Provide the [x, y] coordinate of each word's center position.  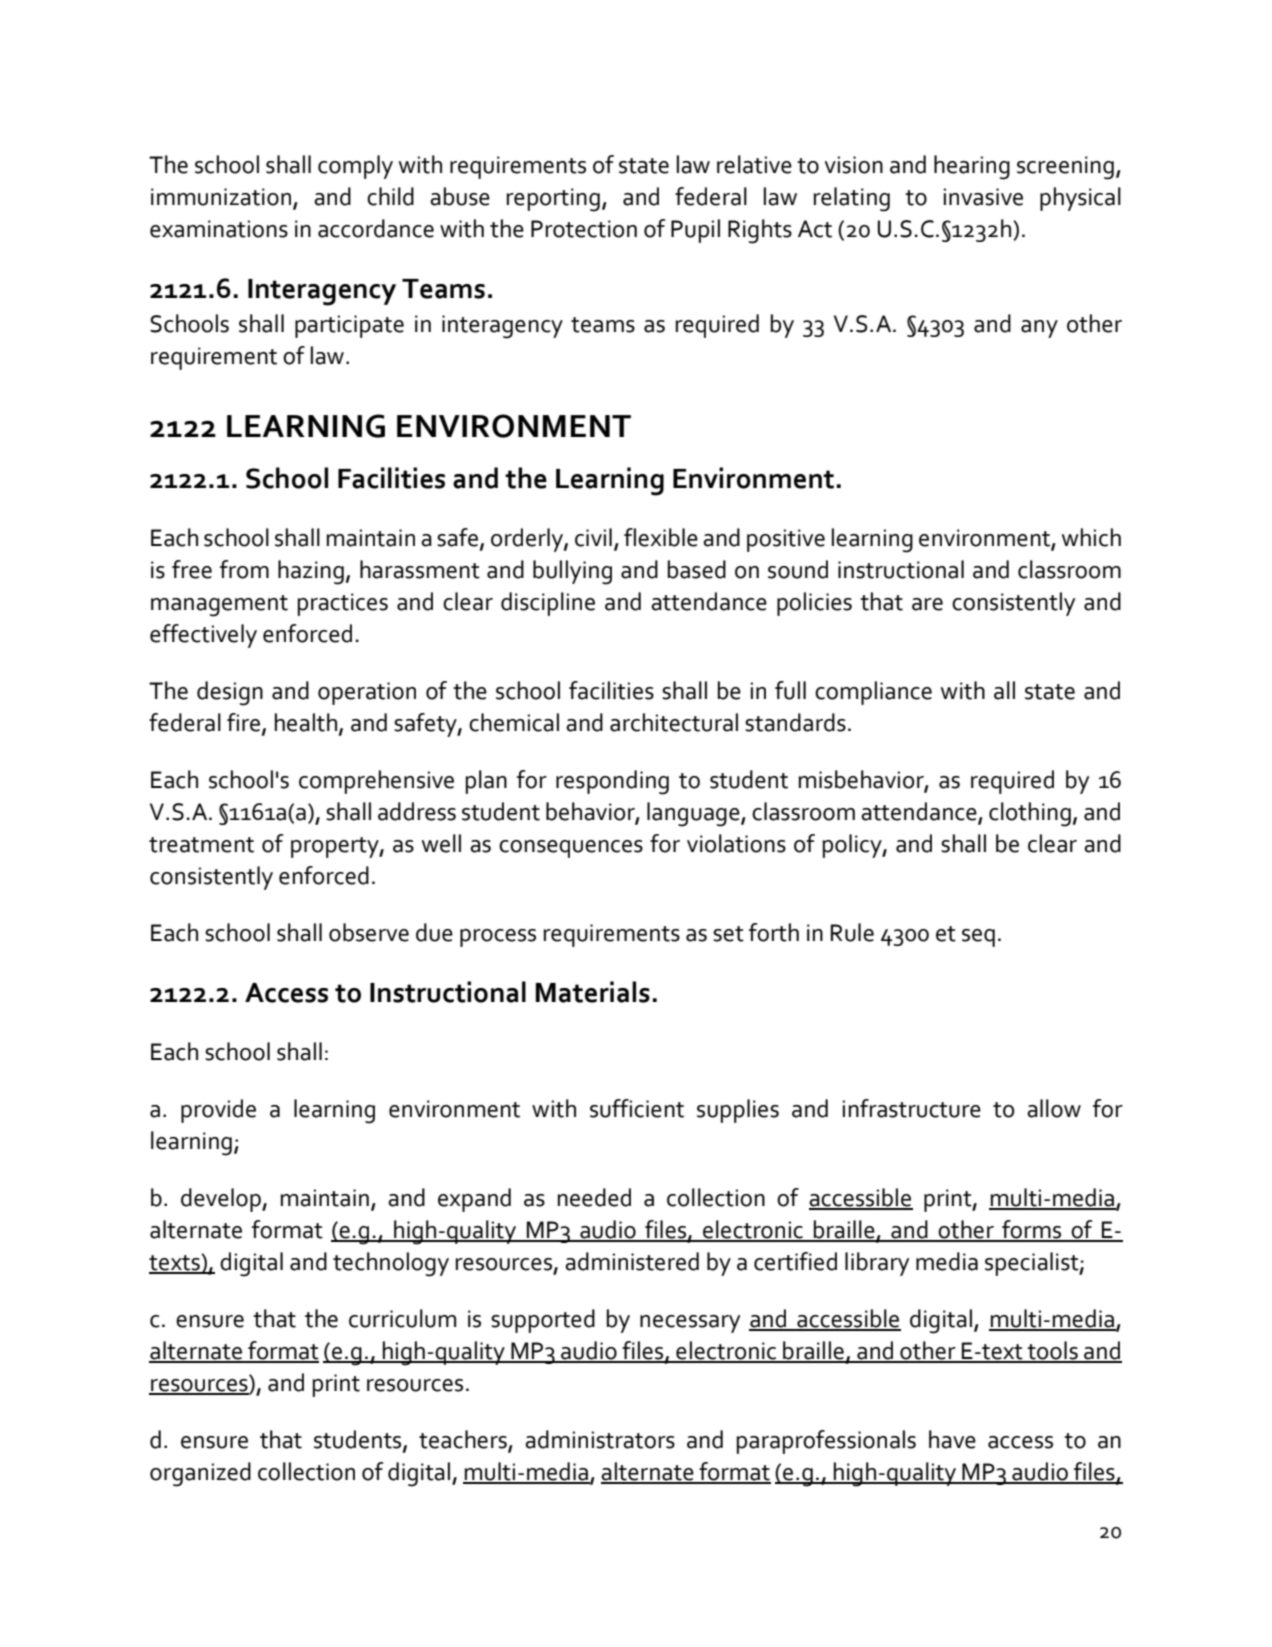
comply [355, 167]
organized [200, 1474]
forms [1032, 1230]
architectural [674, 722]
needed [594, 1197]
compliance [873, 693]
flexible [661, 537]
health [306, 722]
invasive [983, 197]
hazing [312, 572]
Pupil [695, 231]
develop [222, 1200]
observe [369, 932]
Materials [592, 992]
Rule [852, 932]
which [1091, 537]
